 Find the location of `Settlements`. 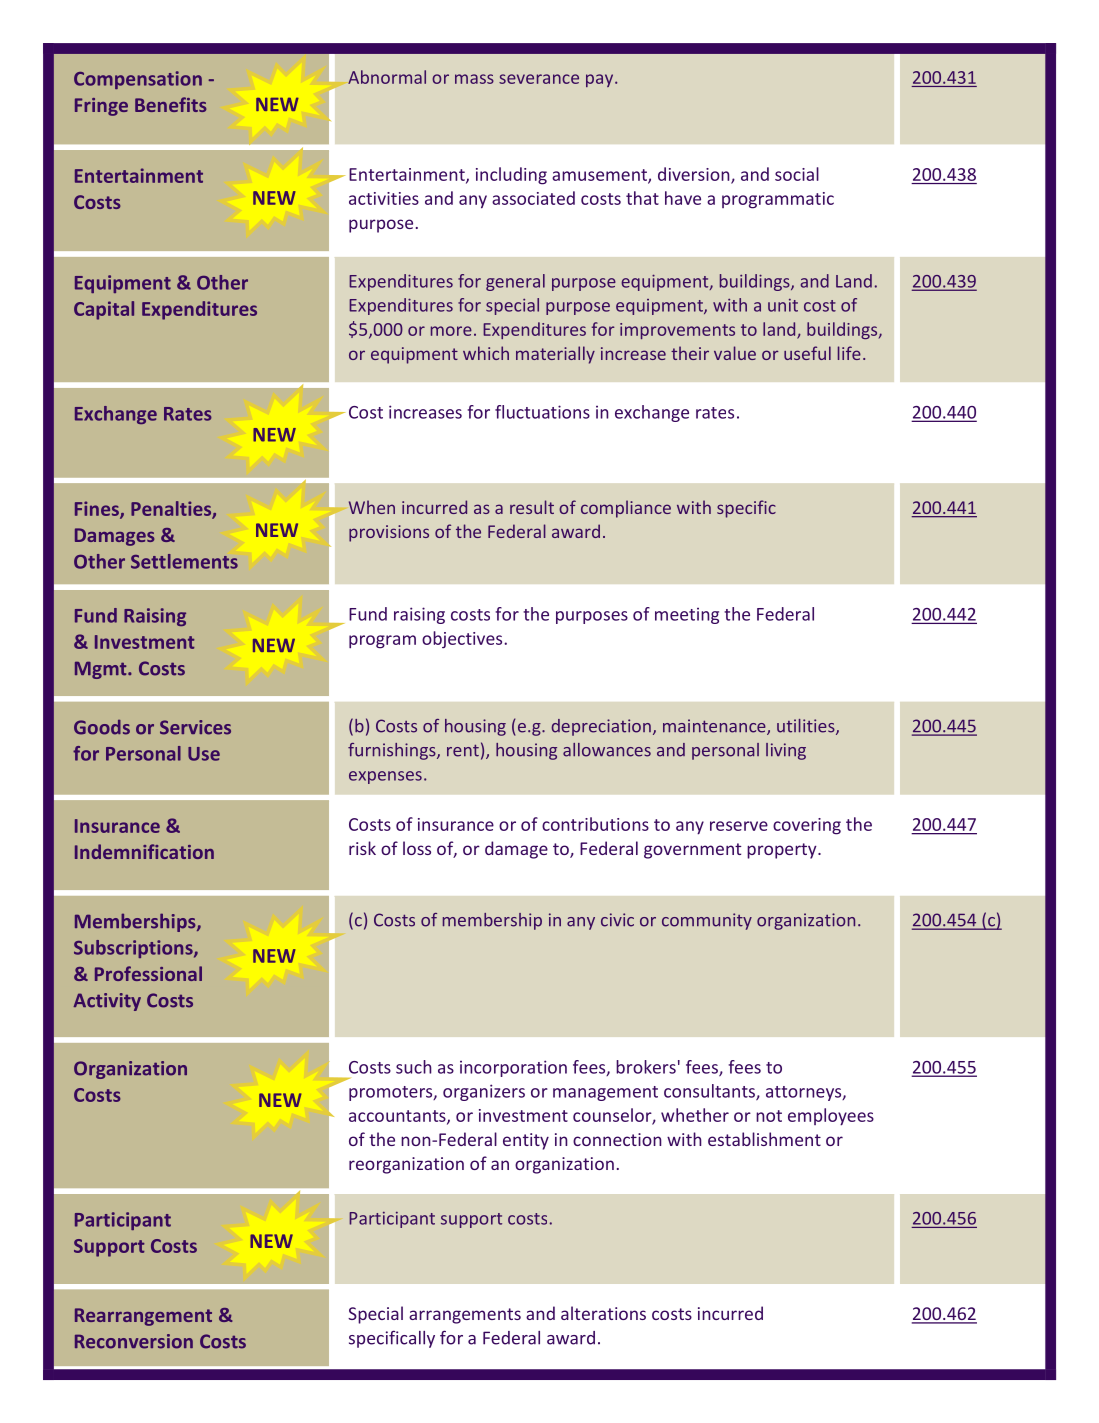

Settlements is located at coordinates (184, 561).
